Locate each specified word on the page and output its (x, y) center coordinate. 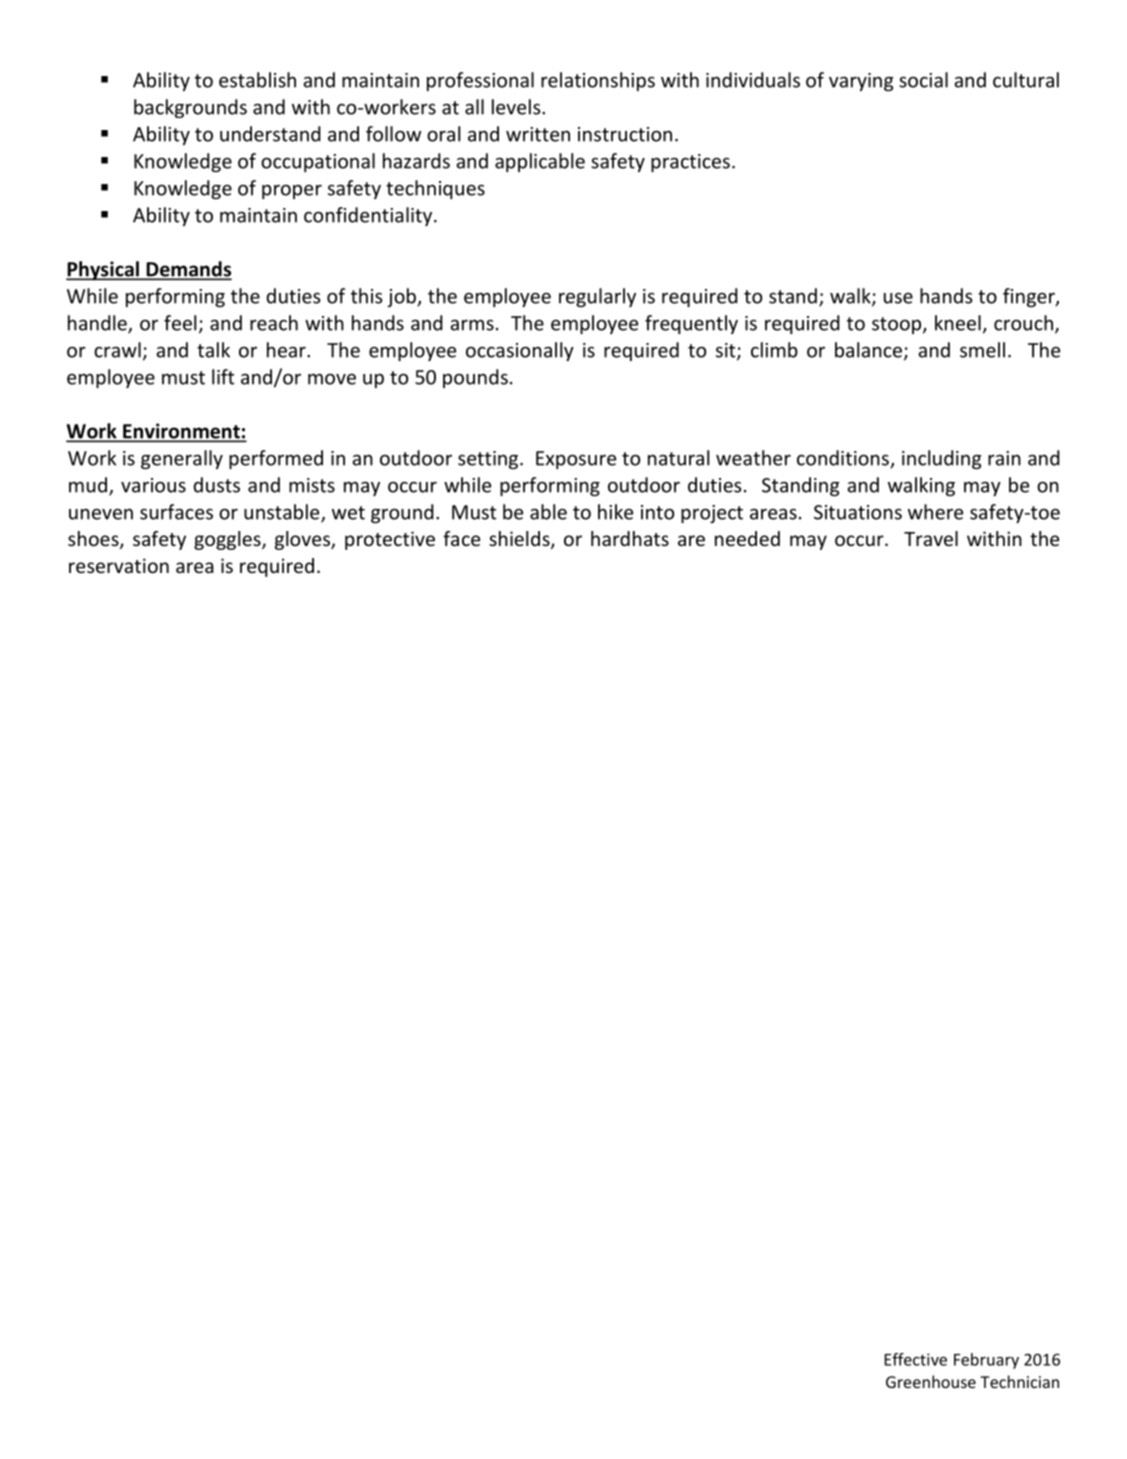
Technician (1019, 1381)
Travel (931, 538)
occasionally (520, 351)
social (923, 80)
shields (520, 540)
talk (213, 350)
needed (747, 538)
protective (390, 540)
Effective (915, 1359)
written (538, 134)
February (986, 1361)
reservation (119, 565)
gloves (303, 540)
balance (870, 351)
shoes (94, 540)
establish (257, 80)
